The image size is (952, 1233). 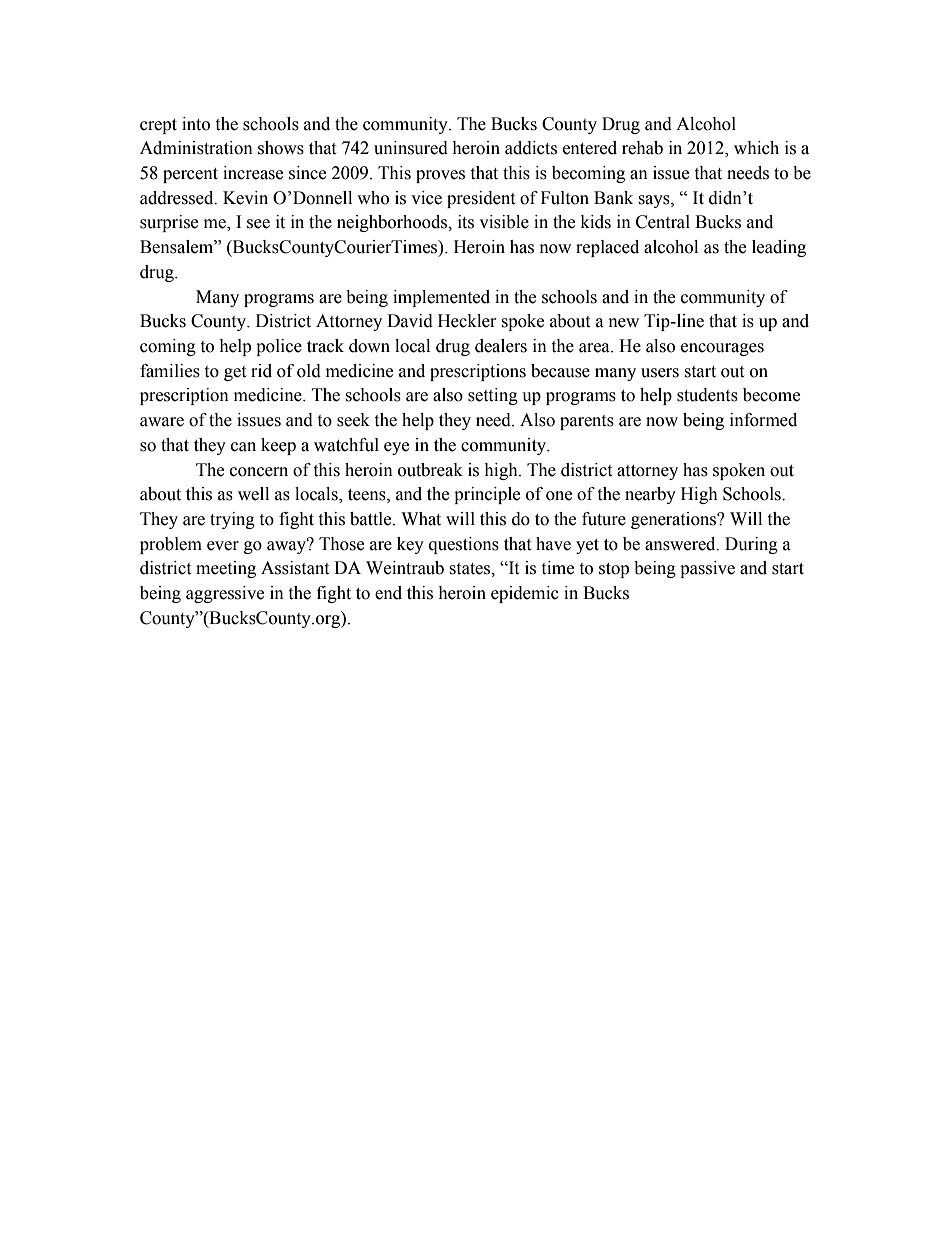 What do you see at coordinates (756, 148) in the screenshot?
I see `which` at bounding box center [756, 148].
